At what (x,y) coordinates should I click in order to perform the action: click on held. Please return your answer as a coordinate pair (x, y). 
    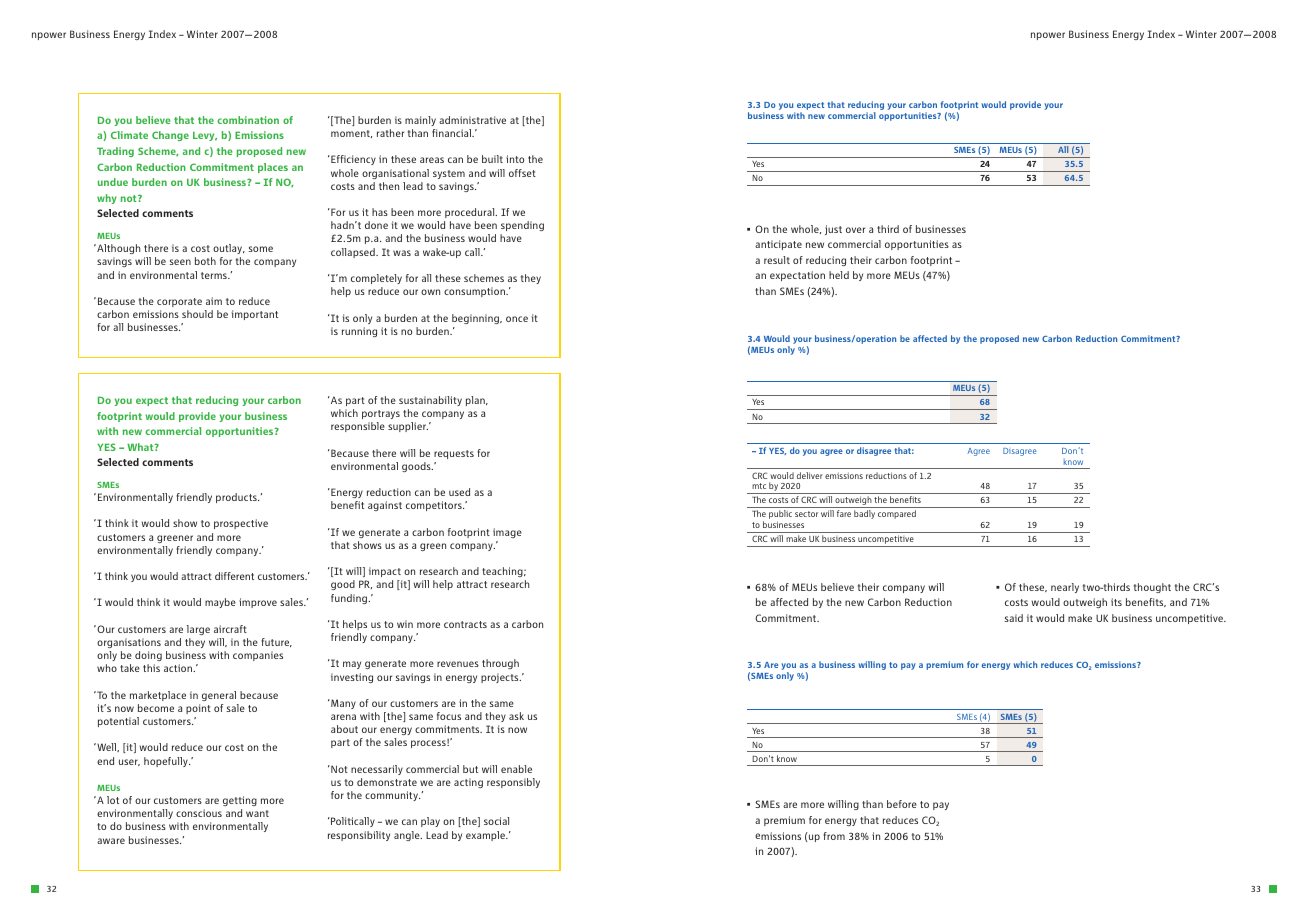
    Looking at the image, I should click on (839, 275).
